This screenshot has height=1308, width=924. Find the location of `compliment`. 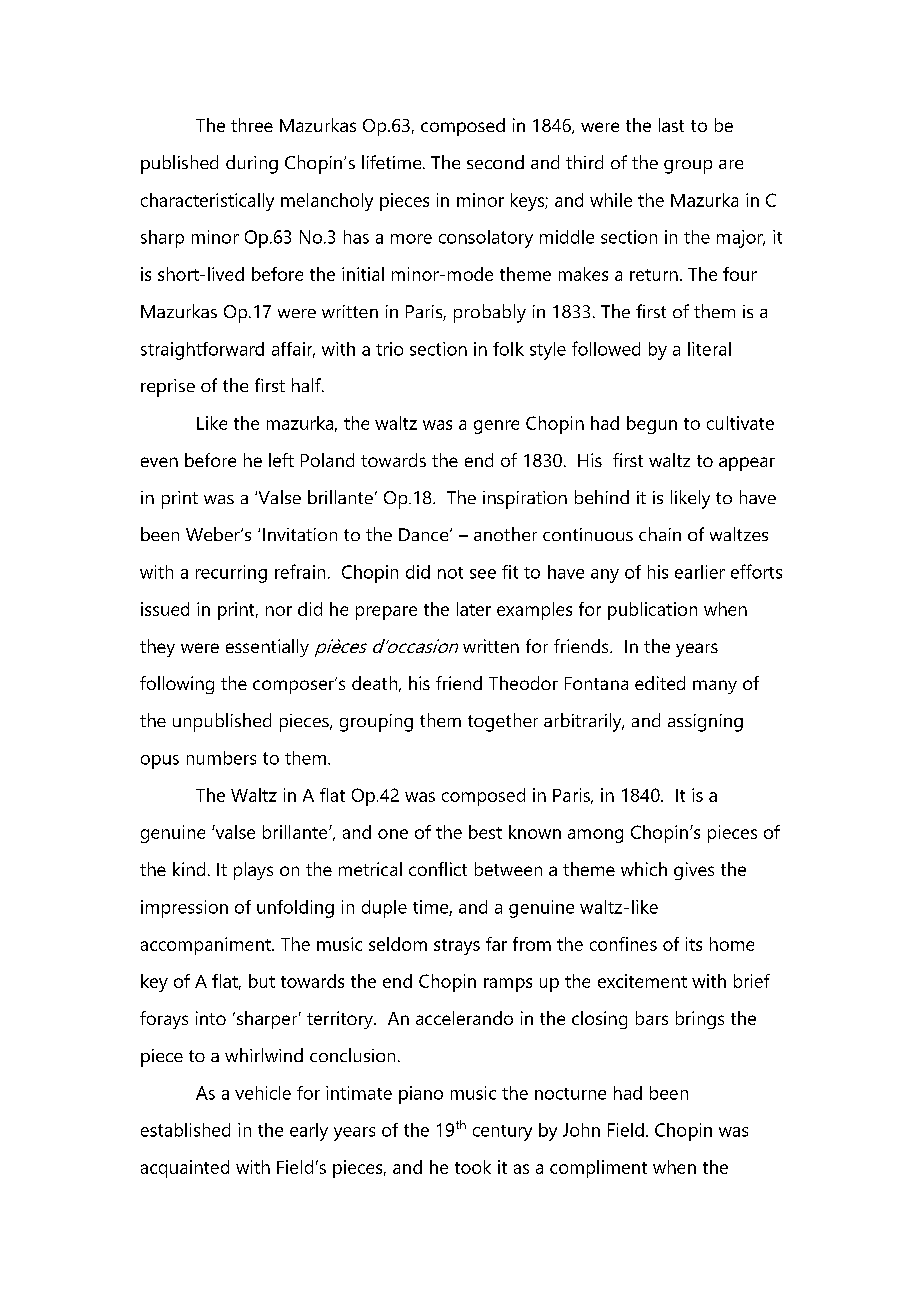

compliment is located at coordinates (598, 1169).
